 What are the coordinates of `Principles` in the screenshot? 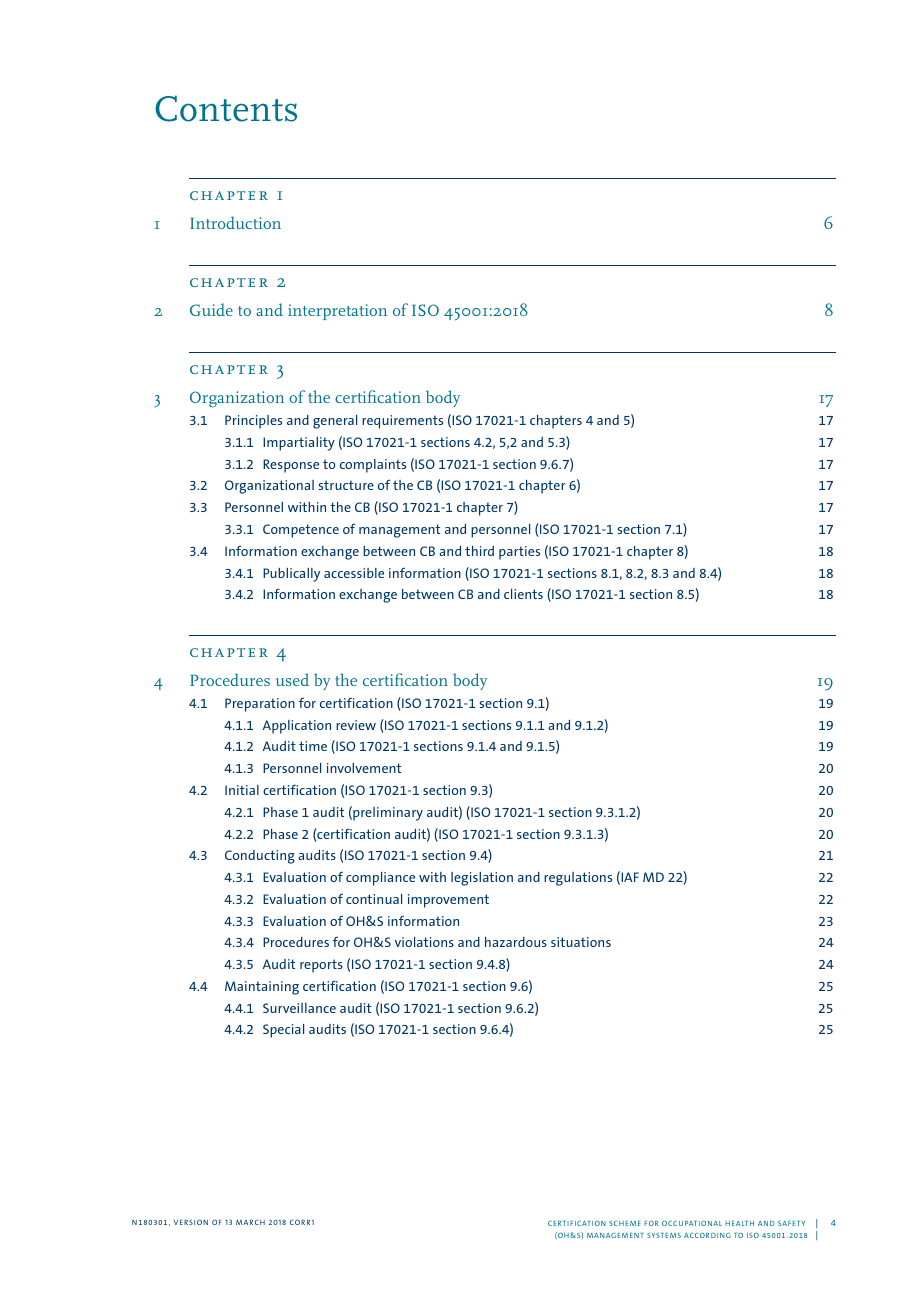 It's located at (253, 422).
